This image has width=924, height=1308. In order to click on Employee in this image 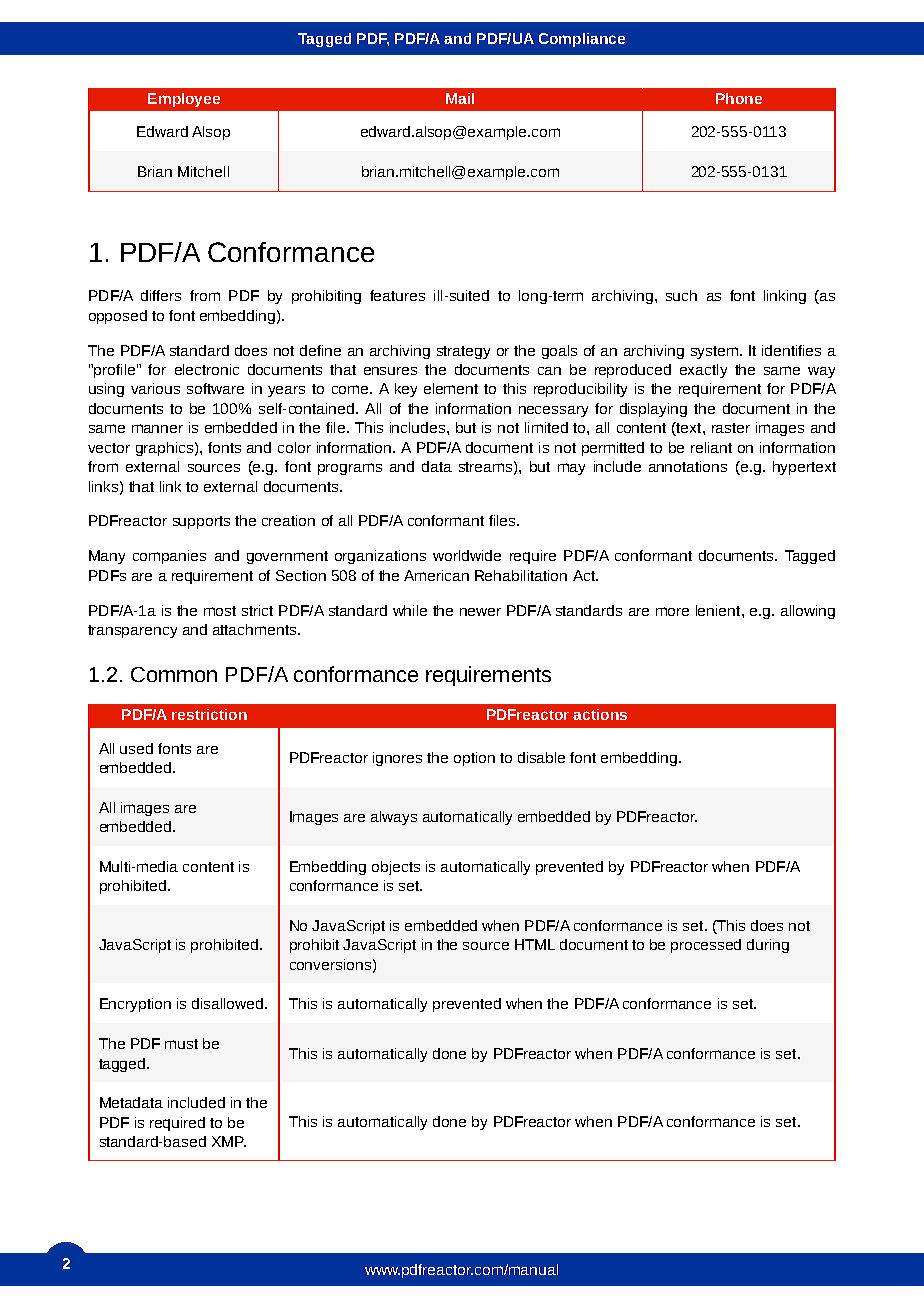, I will do `click(184, 100)`.
